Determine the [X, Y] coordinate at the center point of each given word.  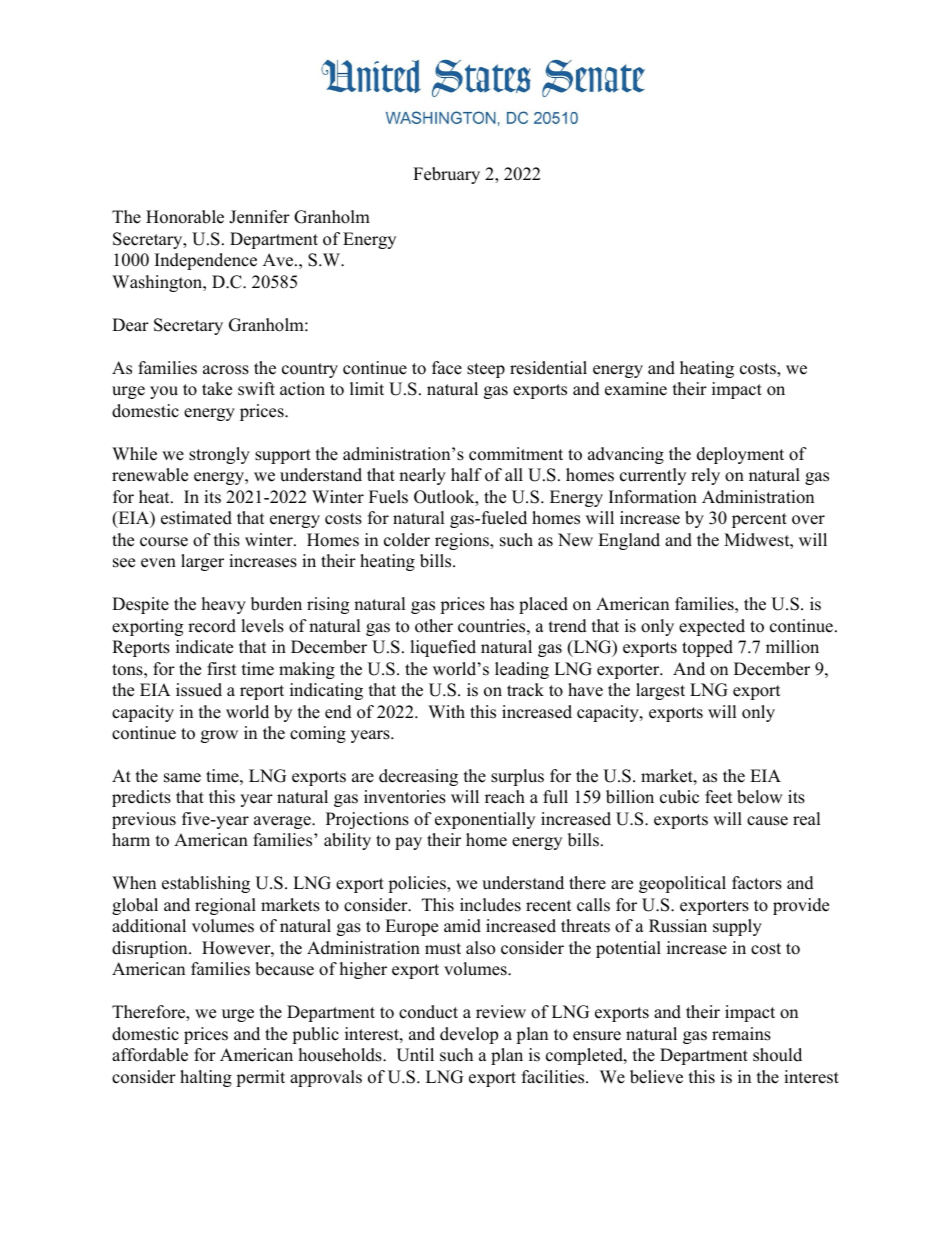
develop [469, 1035]
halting [206, 1078]
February [446, 175]
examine [636, 389]
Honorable [185, 217]
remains [741, 1034]
